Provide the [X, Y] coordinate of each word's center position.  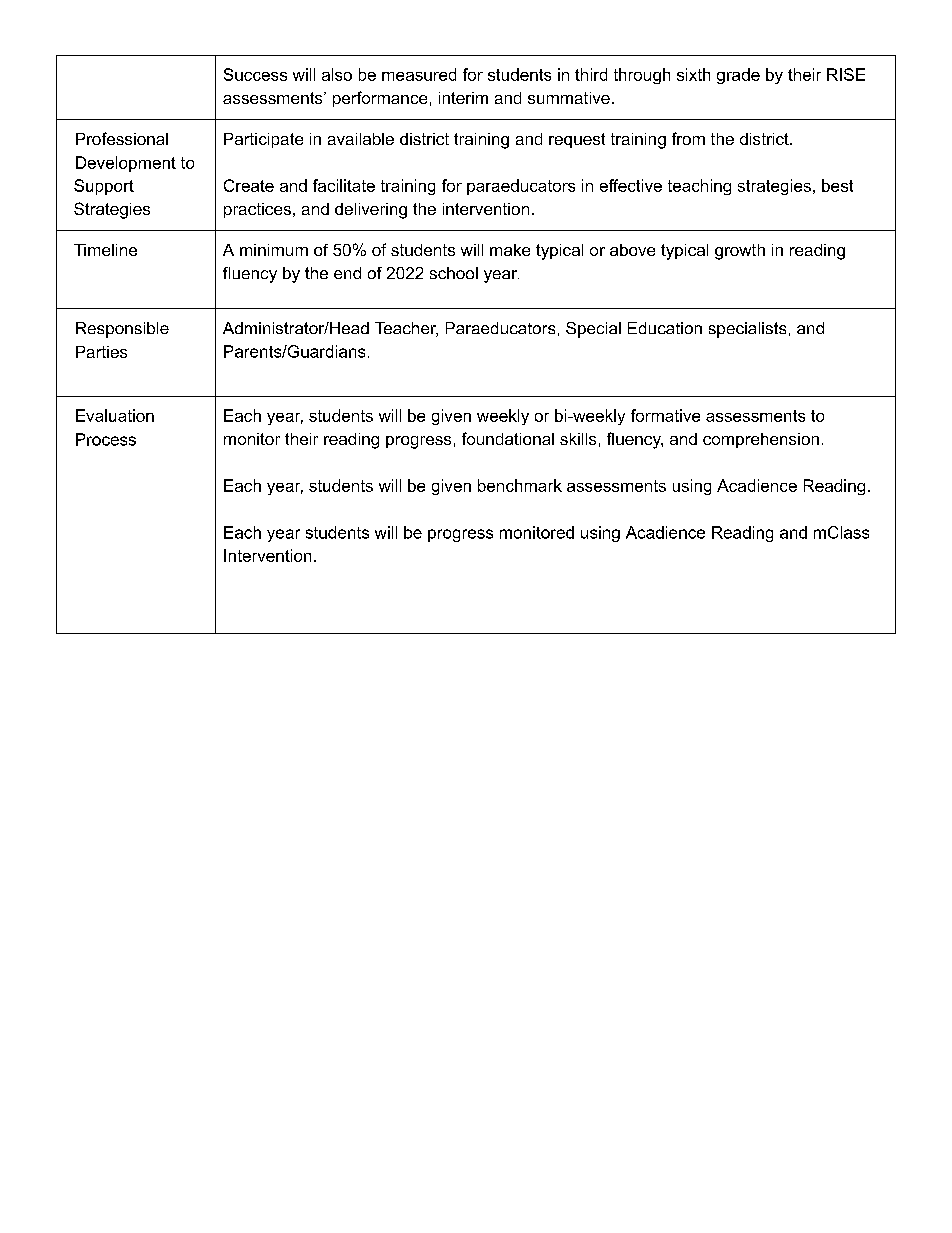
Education [665, 328]
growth [740, 252]
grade [738, 76]
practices [257, 210]
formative [665, 415]
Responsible [122, 330]
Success [255, 74]
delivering [371, 211]
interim [463, 98]
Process [106, 439]
